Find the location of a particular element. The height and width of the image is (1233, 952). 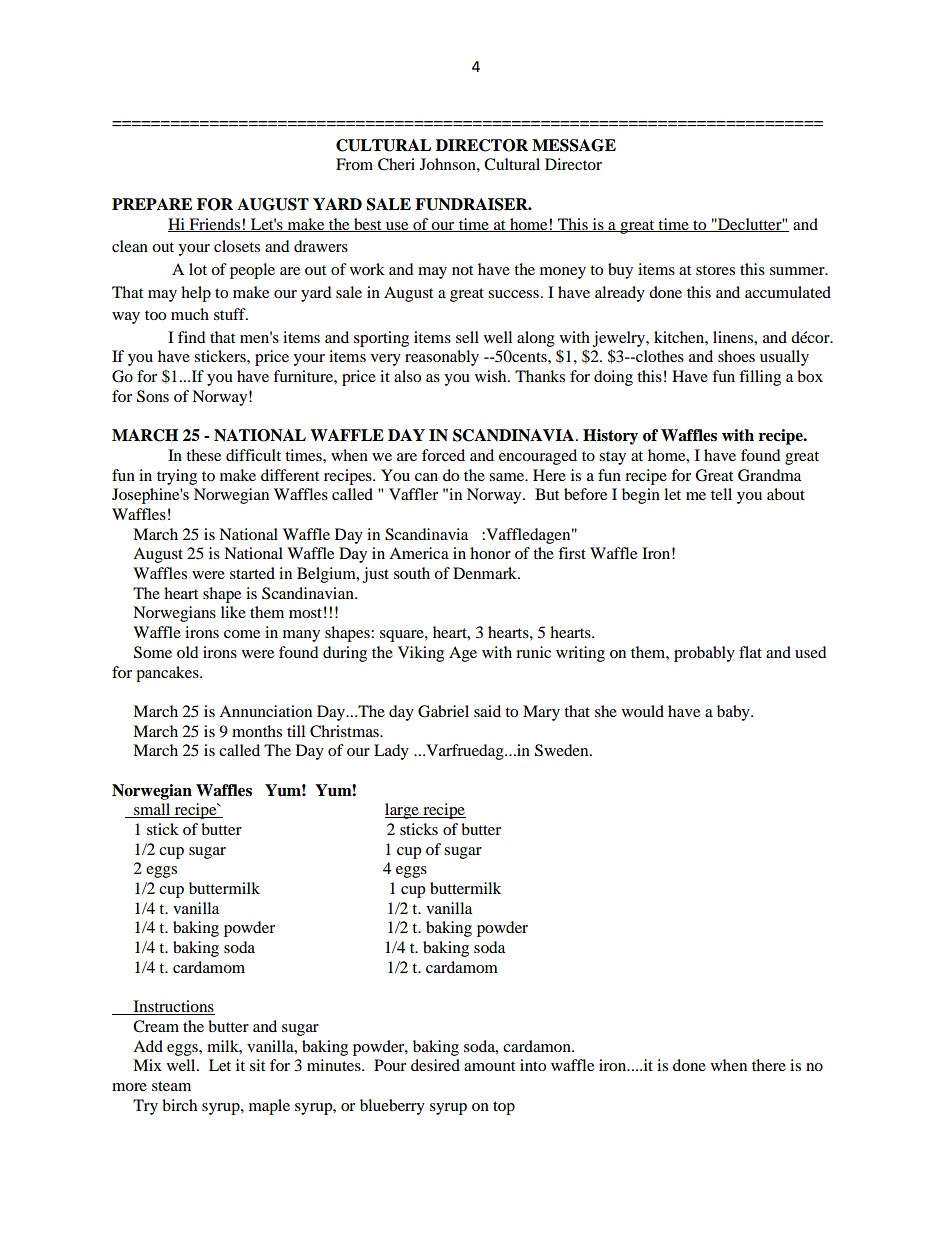

Friends is located at coordinates (215, 225).
